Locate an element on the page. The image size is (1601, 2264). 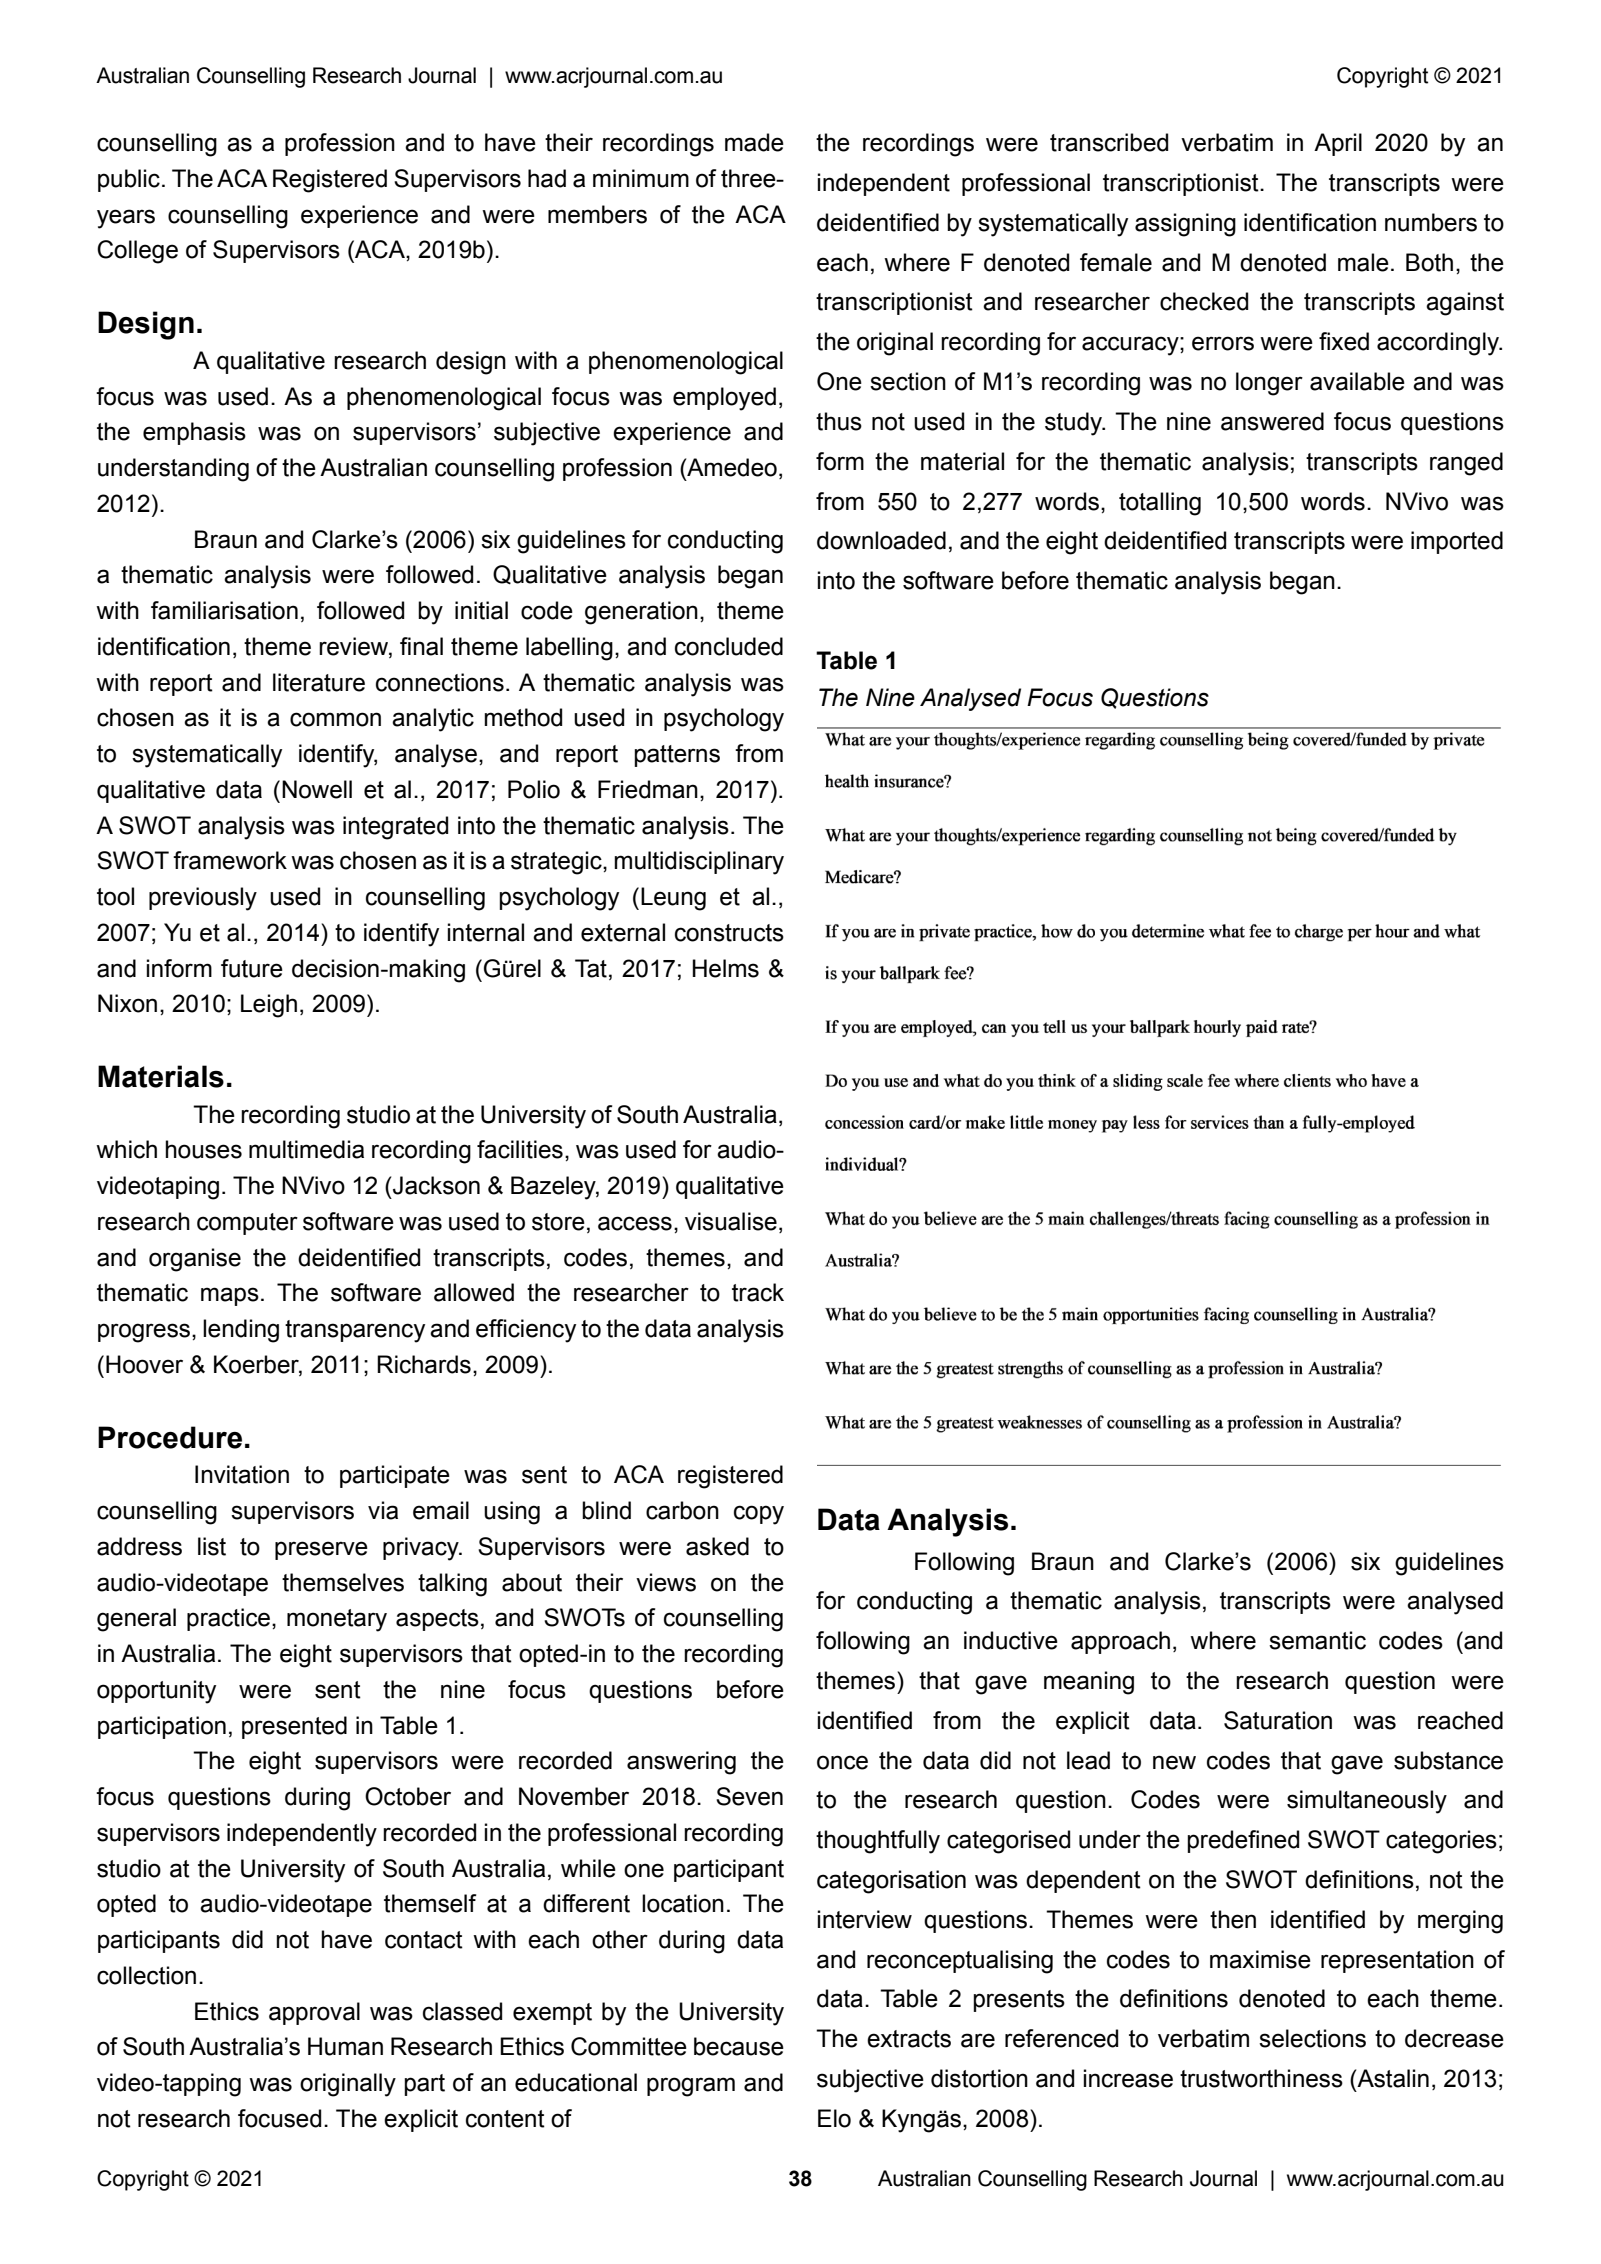
Human is located at coordinates (345, 2046).
